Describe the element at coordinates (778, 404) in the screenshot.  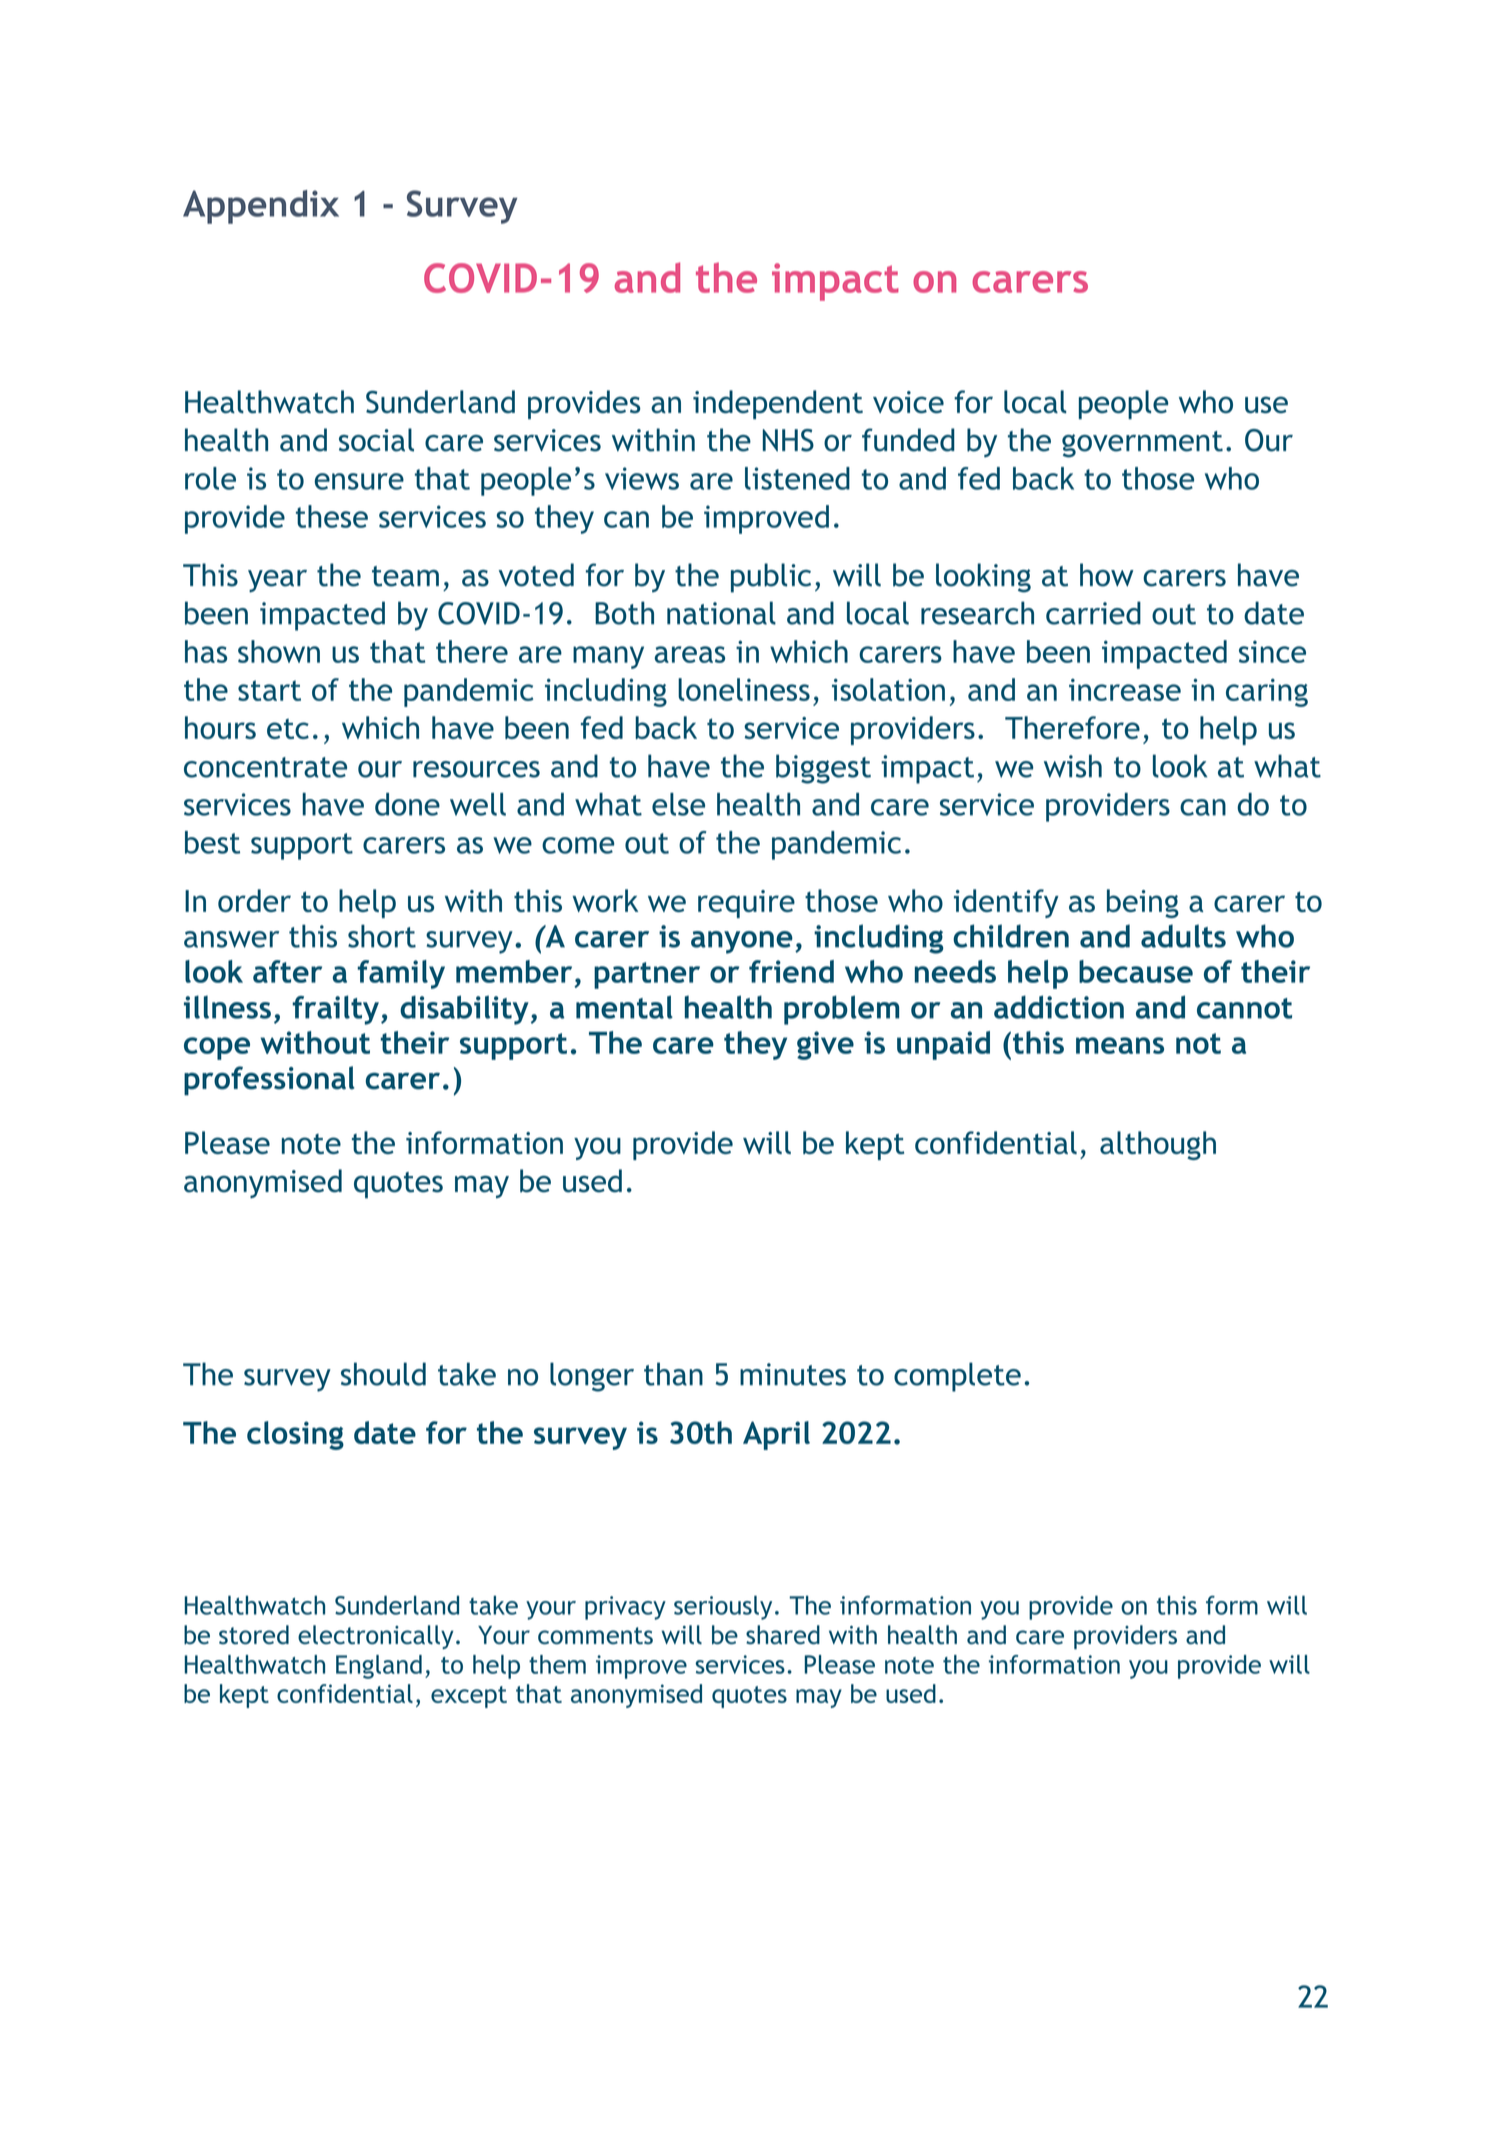
I see `independent` at that location.
